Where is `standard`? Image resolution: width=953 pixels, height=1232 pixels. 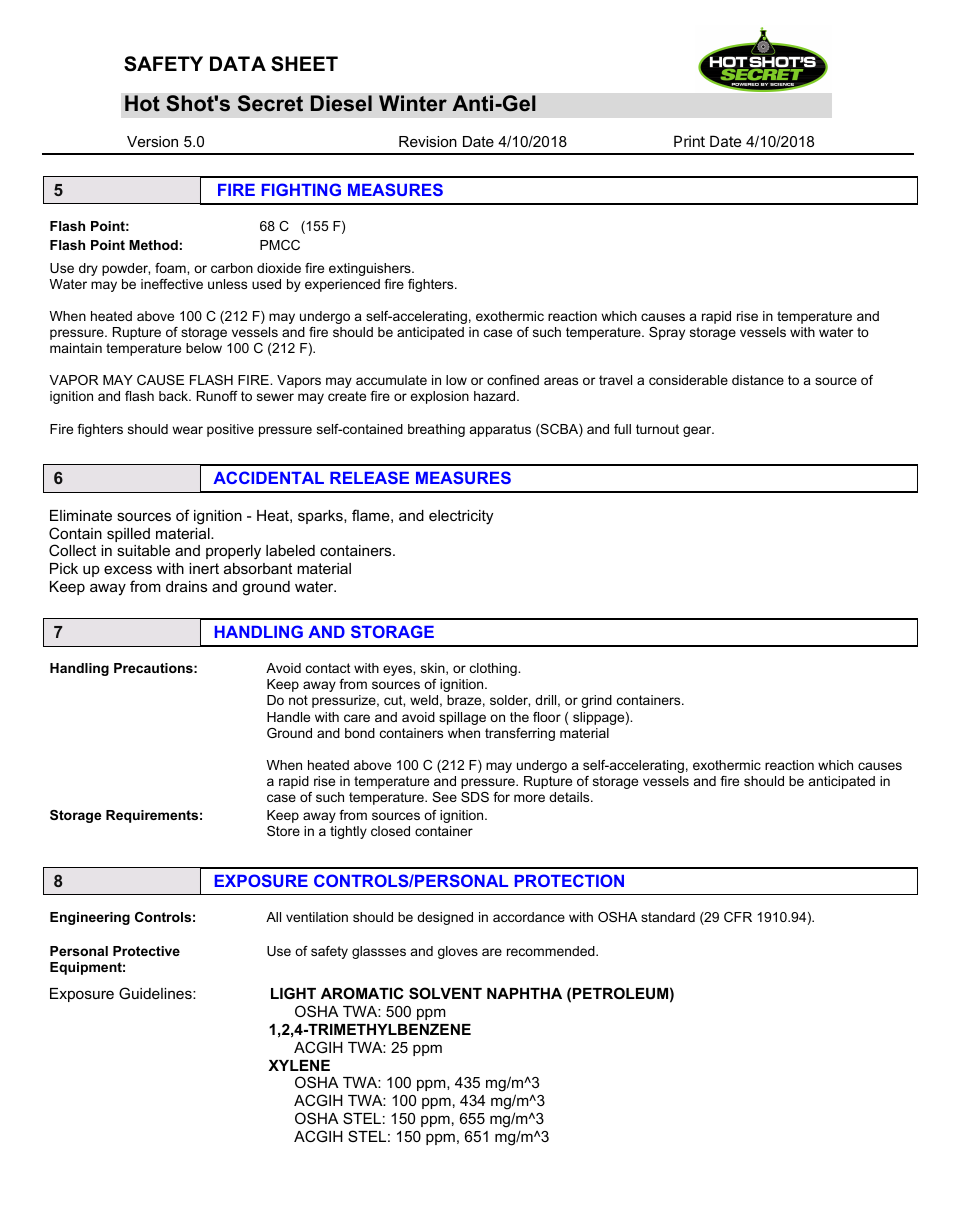
standard is located at coordinates (668, 917).
